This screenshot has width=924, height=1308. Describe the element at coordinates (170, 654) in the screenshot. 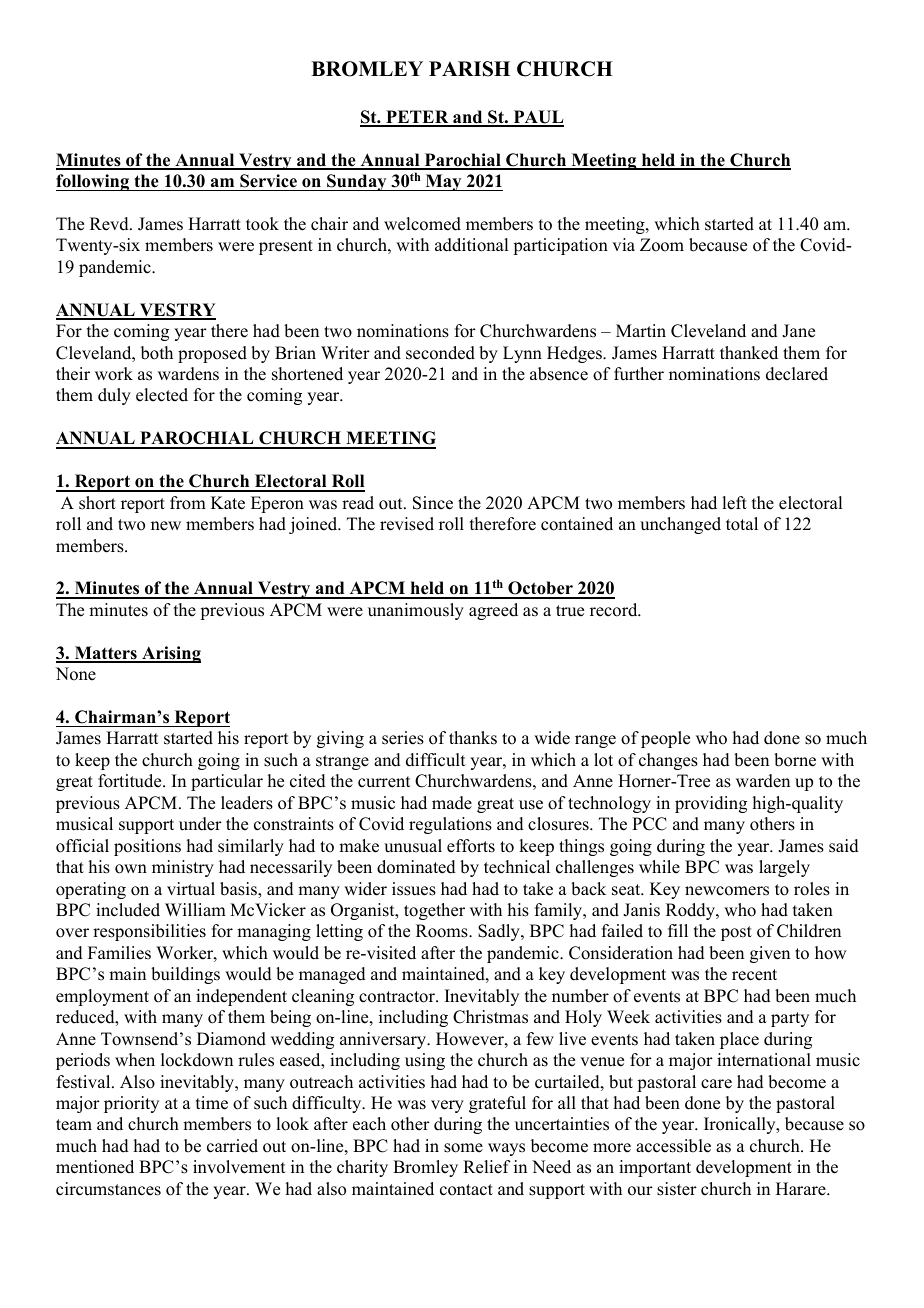

I see `Arising` at that location.
